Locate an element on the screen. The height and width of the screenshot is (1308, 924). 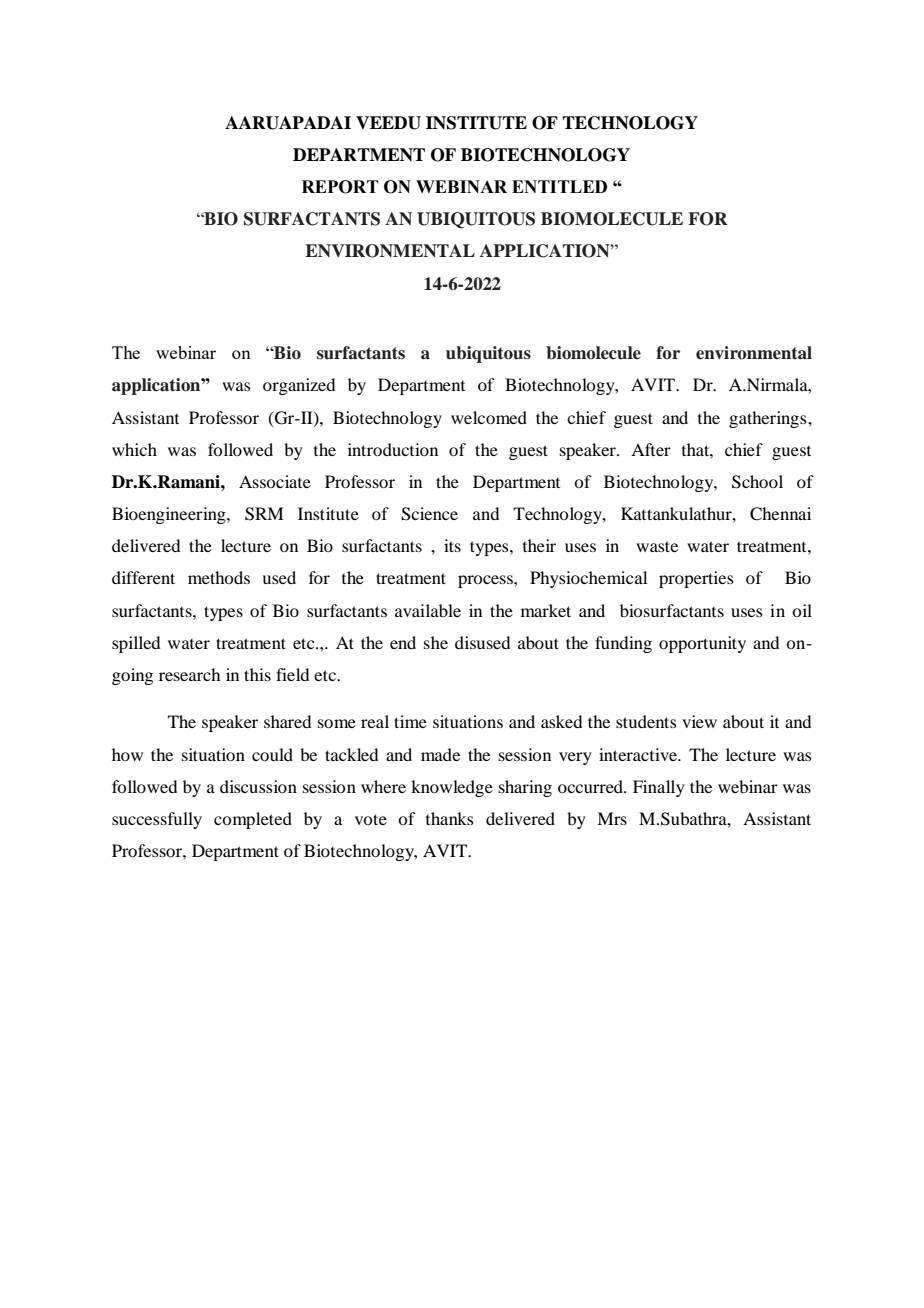
gatherings is located at coordinates (769, 419).
